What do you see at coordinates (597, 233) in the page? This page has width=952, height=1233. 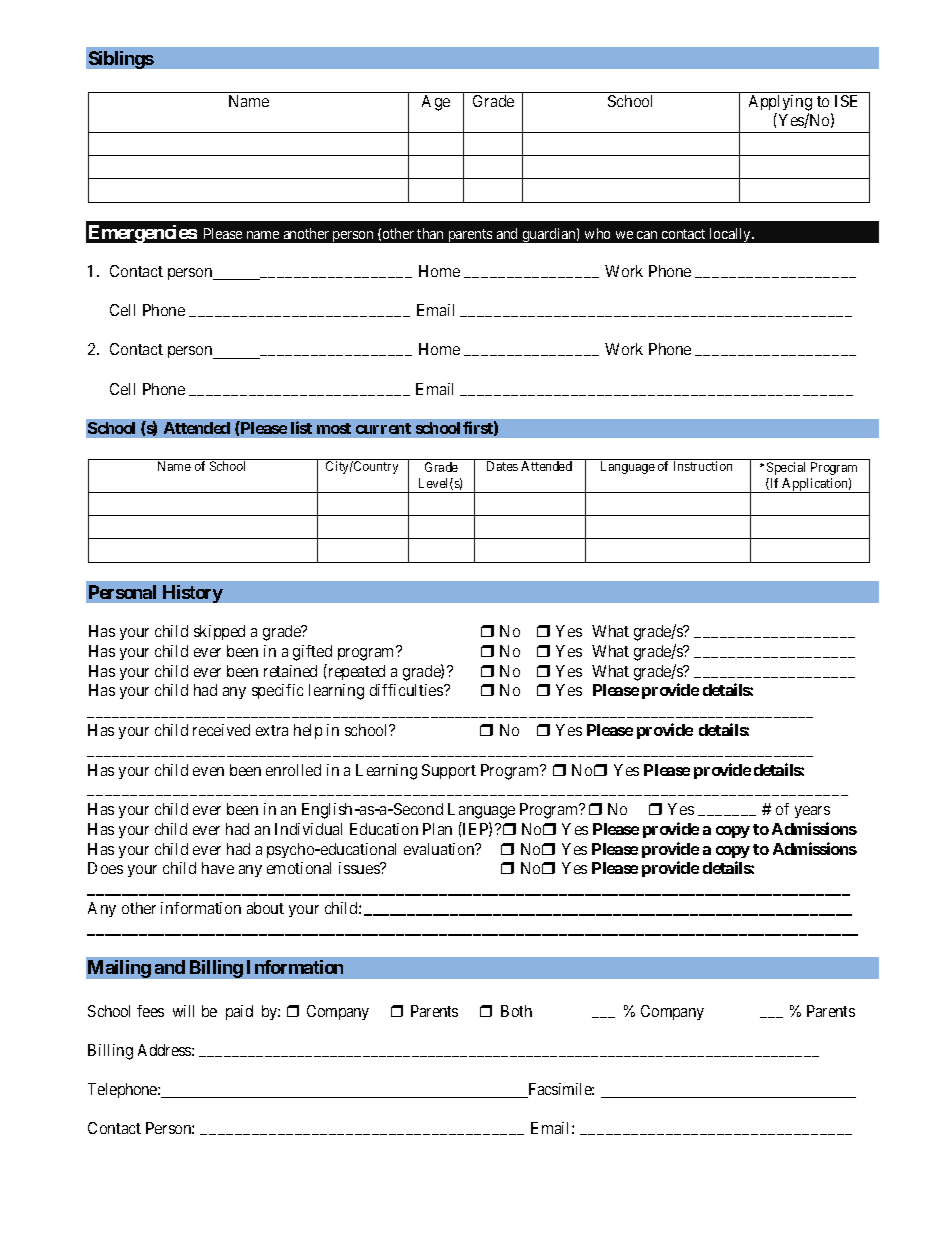 I see `who` at bounding box center [597, 233].
